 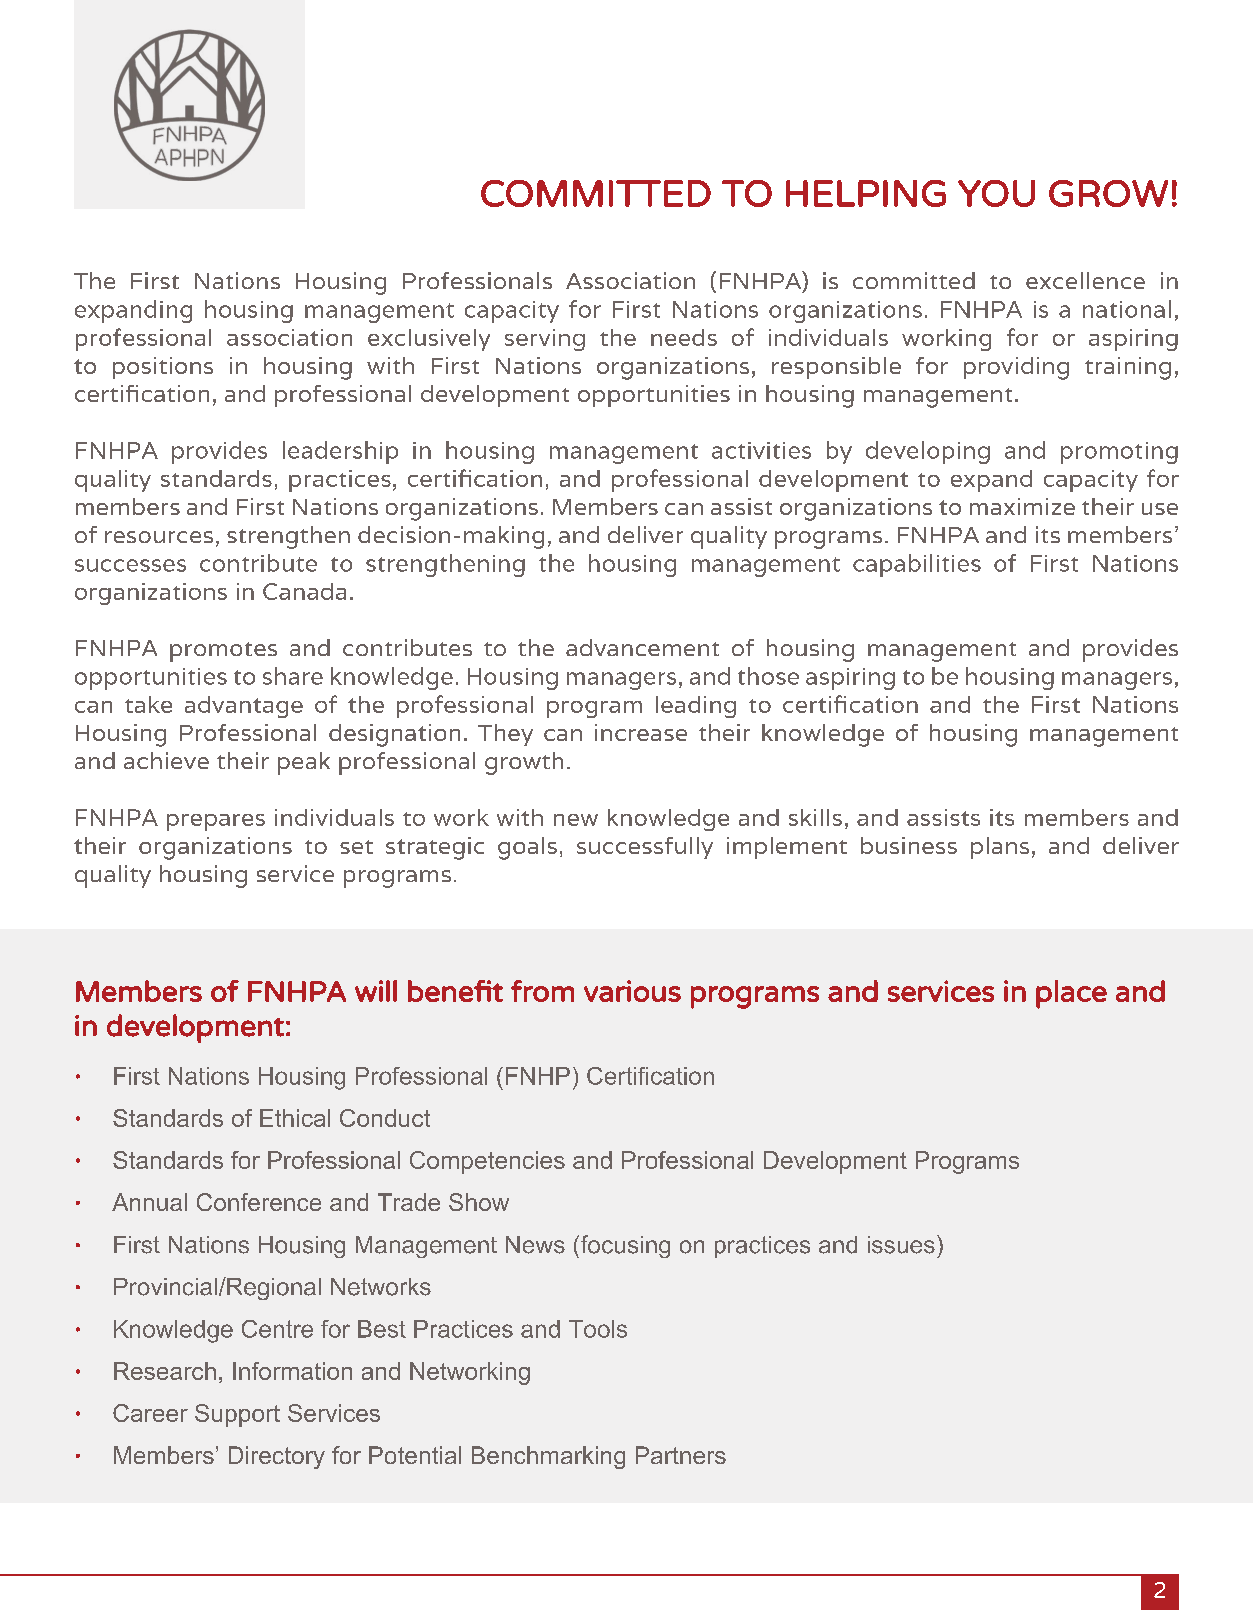 I want to click on advancement, so click(x=642, y=647).
